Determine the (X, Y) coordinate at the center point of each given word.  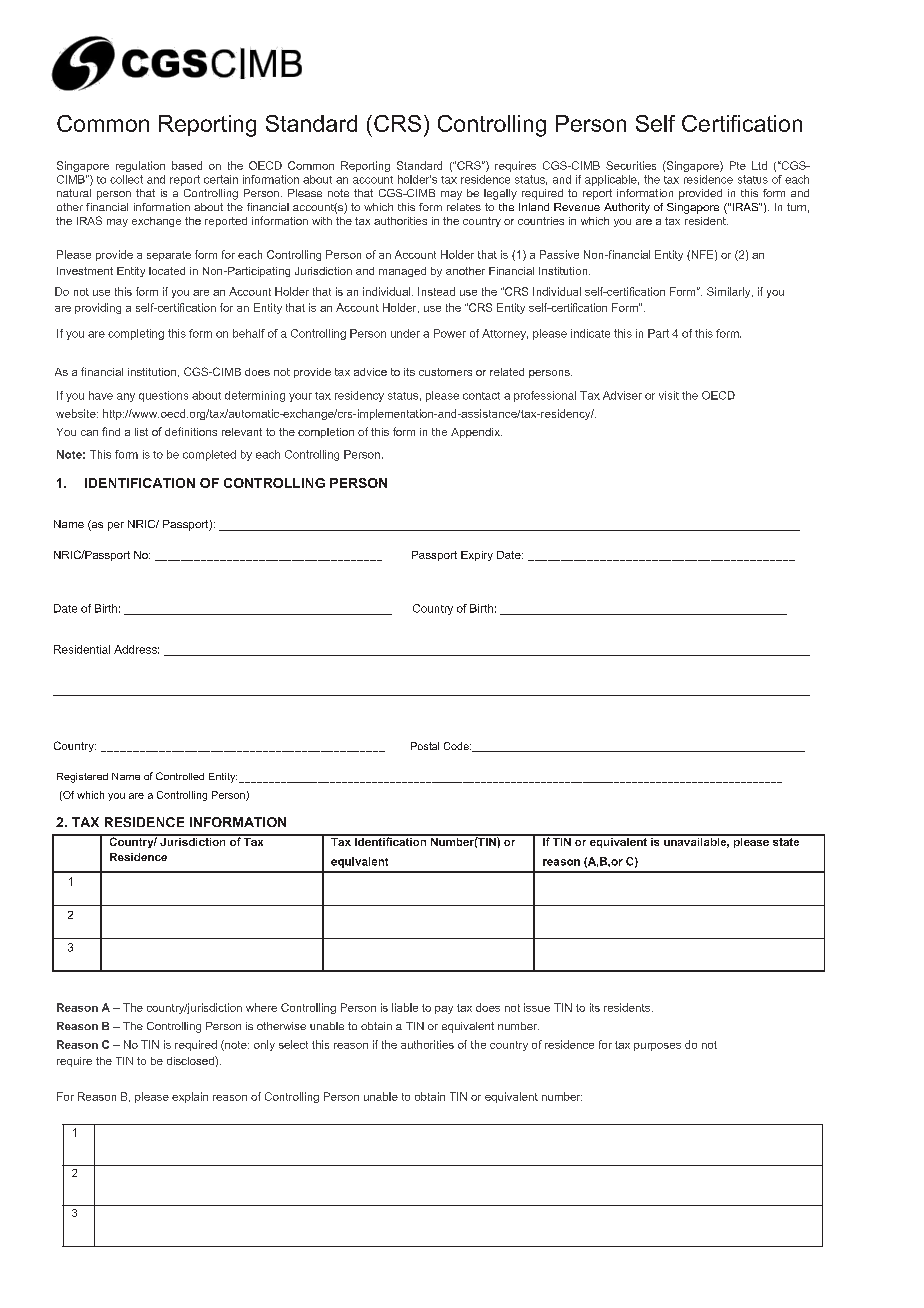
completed (209, 455)
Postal (425, 746)
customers (445, 372)
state (786, 840)
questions (163, 396)
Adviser (622, 395)
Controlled (180, 776)
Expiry (477, 556)
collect (126, 179)
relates (464, 207)
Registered (82, 778)
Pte (738, 165)
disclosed (191, 1060)
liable (405, 1007)
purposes (657, 1047)
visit (669, 395)
